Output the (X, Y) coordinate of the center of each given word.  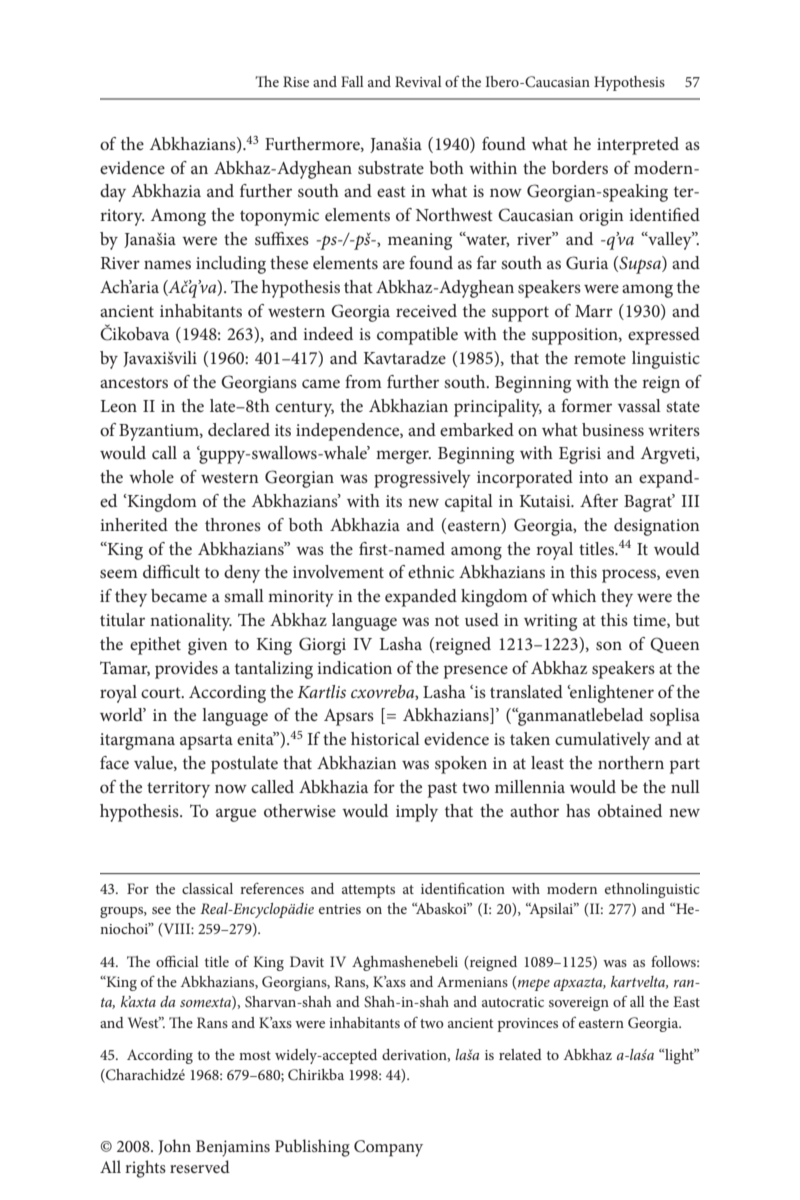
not (447, 620)
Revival (418, 81)
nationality (191, 622)
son (609, 645)
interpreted (638, 146)
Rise (296, 81)
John (174, 1147)
